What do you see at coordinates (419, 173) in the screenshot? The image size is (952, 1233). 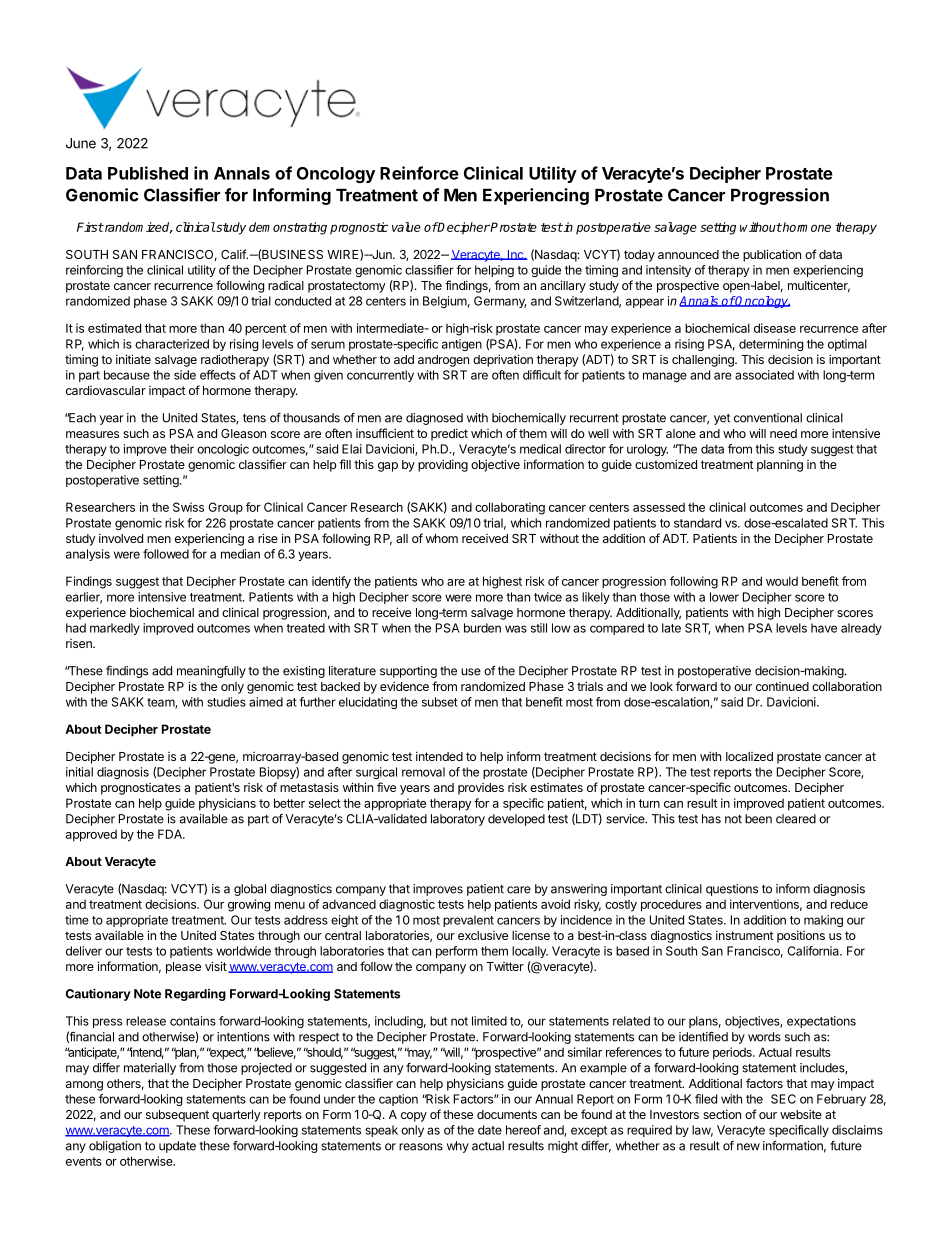 I see `Reinforce` at bounding box center [419, 173].
